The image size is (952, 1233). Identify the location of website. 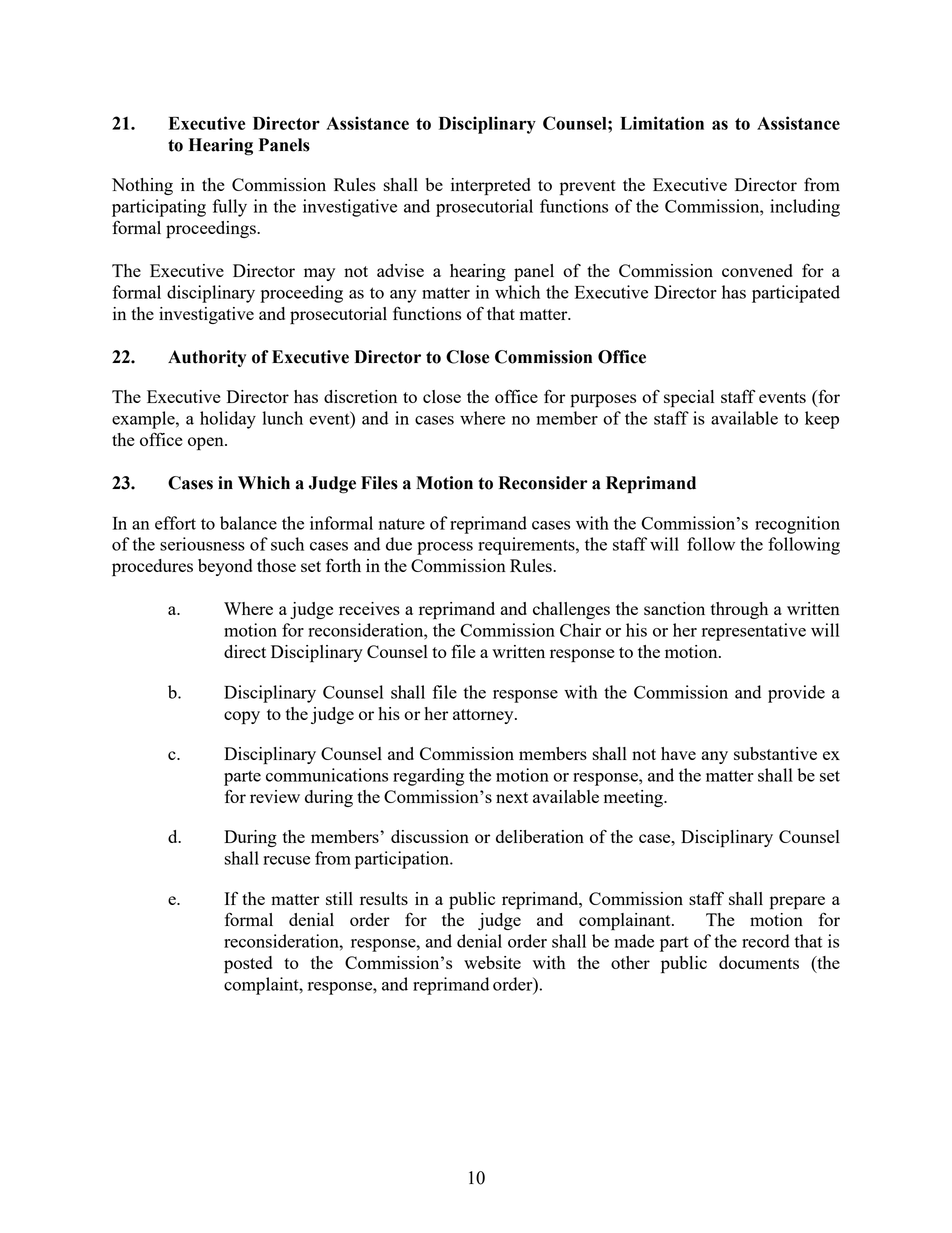
(492, 962).
